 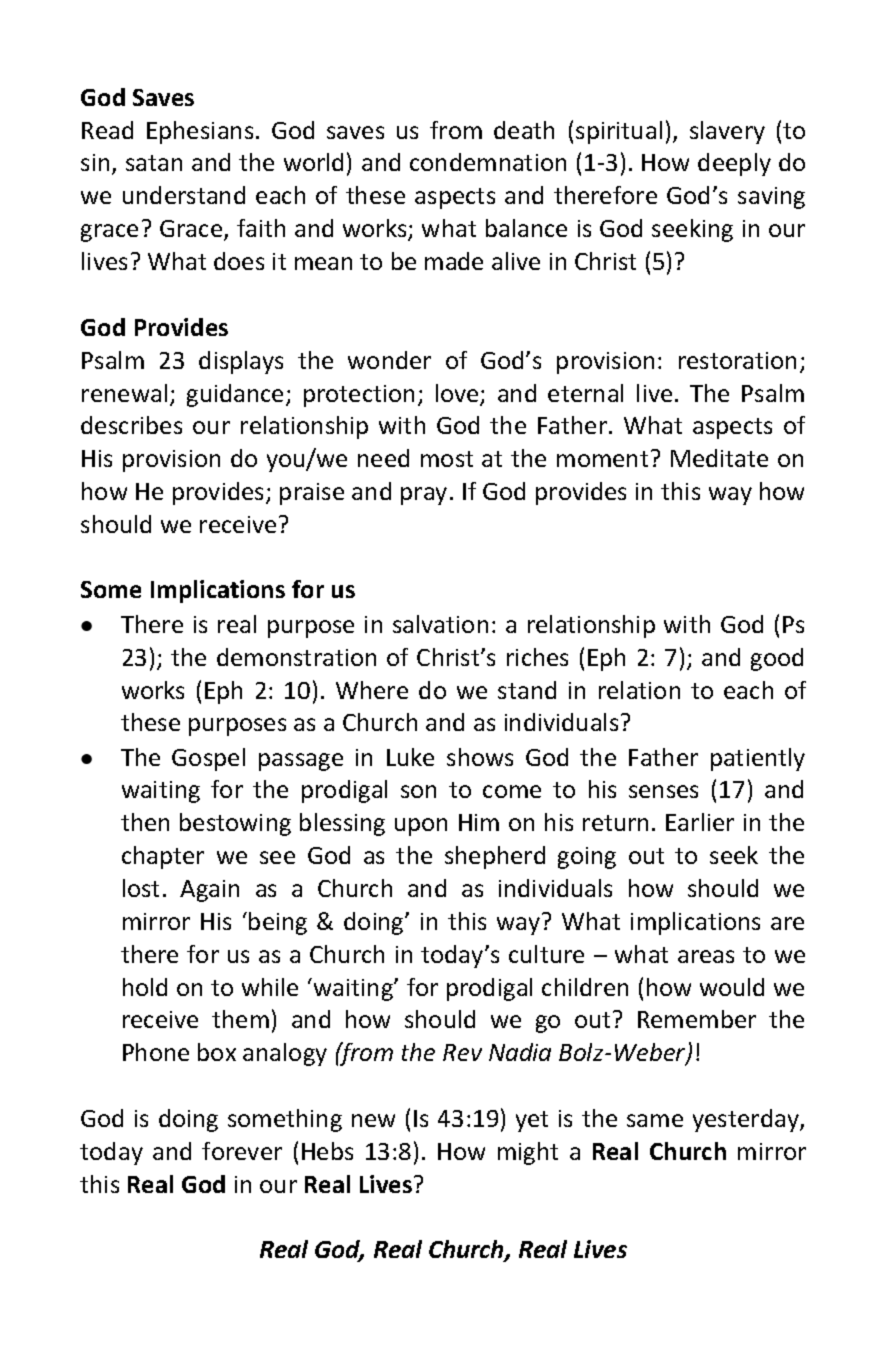 I want to click on pray, so click(x=424, y=496).
